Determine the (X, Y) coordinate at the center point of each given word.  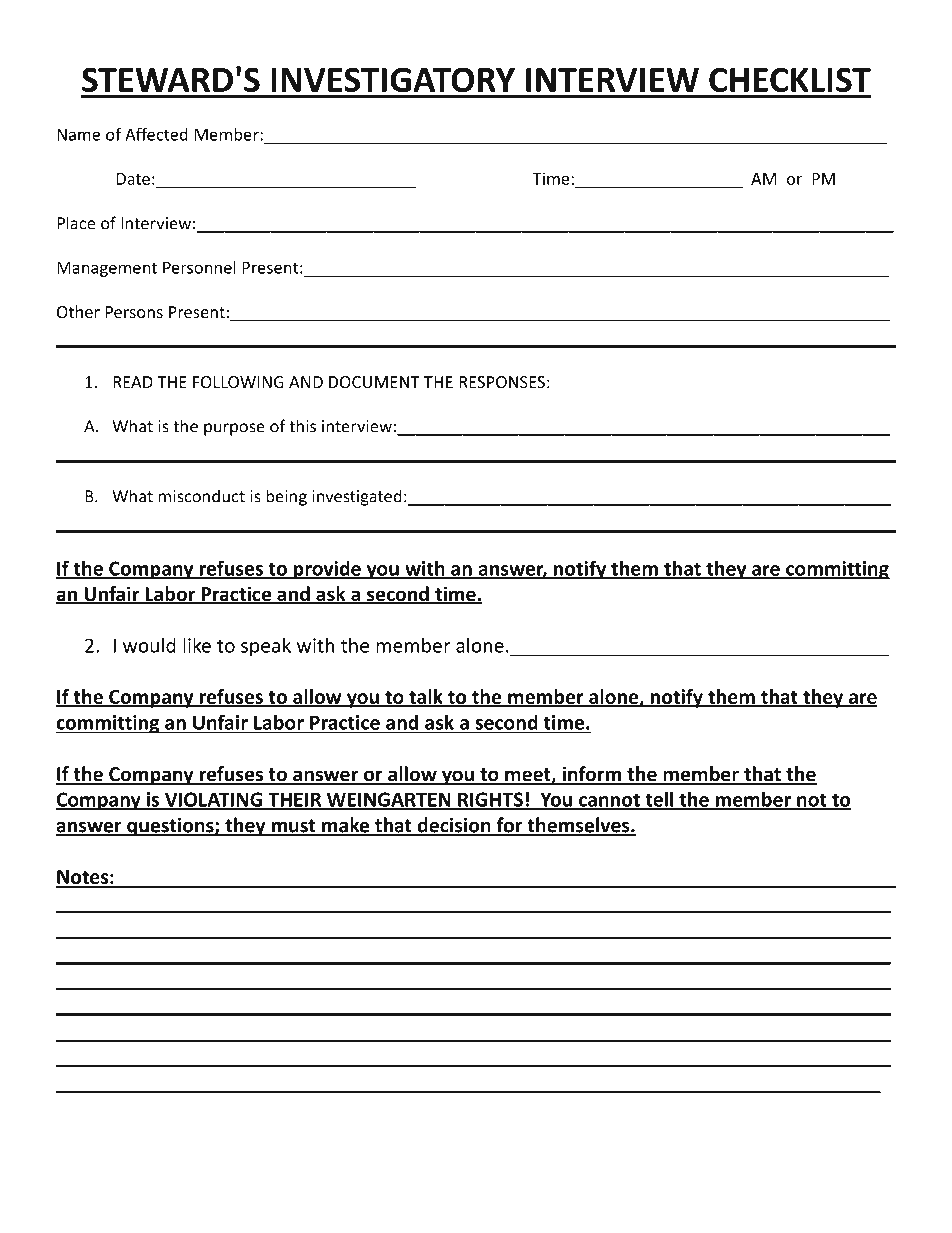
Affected (156, 134)
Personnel (199, 267)
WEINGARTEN (389, 800)
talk (426, 698)
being (286, 497)
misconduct (202, 496)
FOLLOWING (238, 382)
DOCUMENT (374, 382)
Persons (134, 312)
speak (266, 647)
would (149, 645)
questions (170, 827)
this (302, 426)
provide (327, 570)
